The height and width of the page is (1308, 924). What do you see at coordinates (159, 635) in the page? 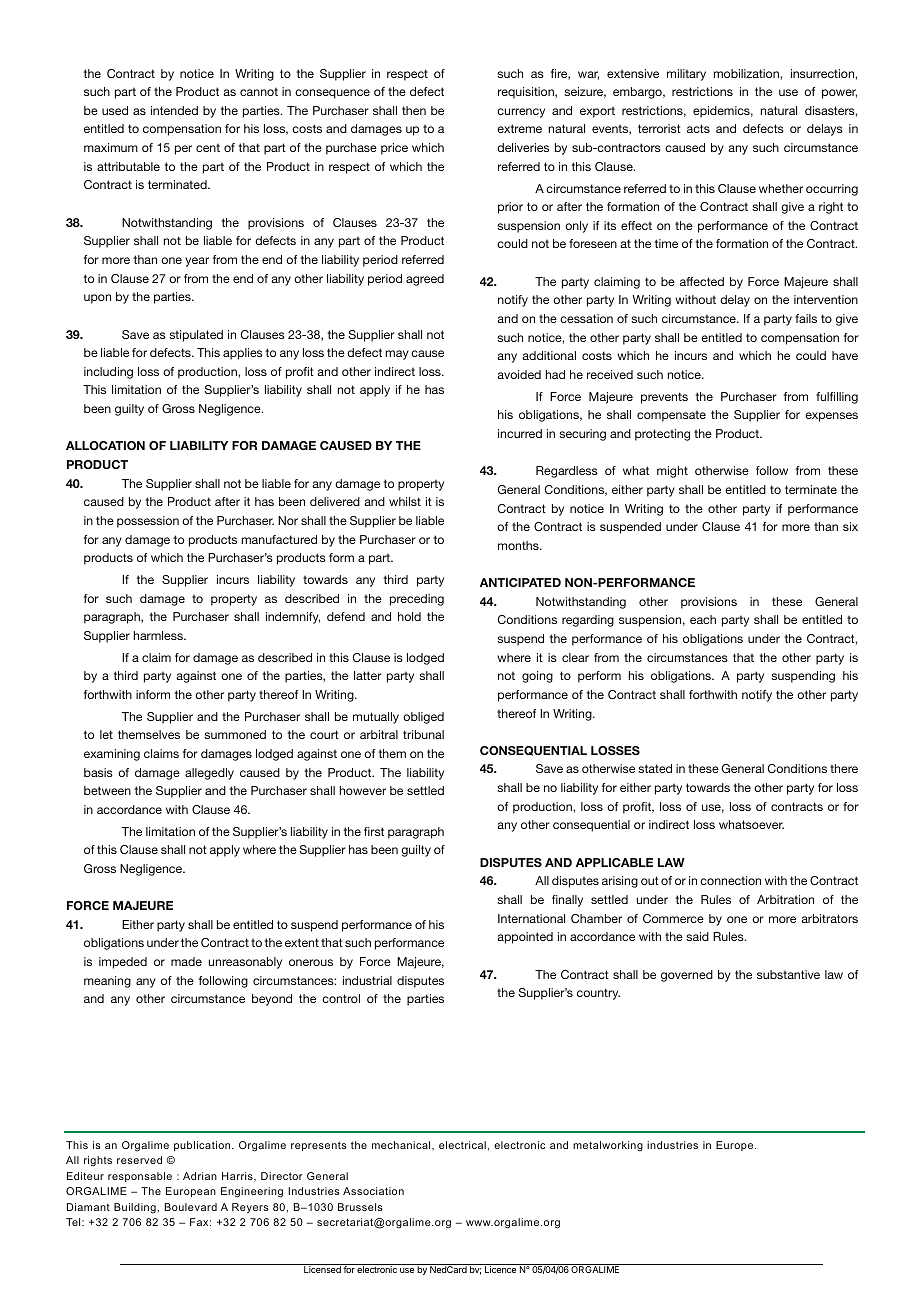
I see `harmless` at bounding box center [159, 635].
